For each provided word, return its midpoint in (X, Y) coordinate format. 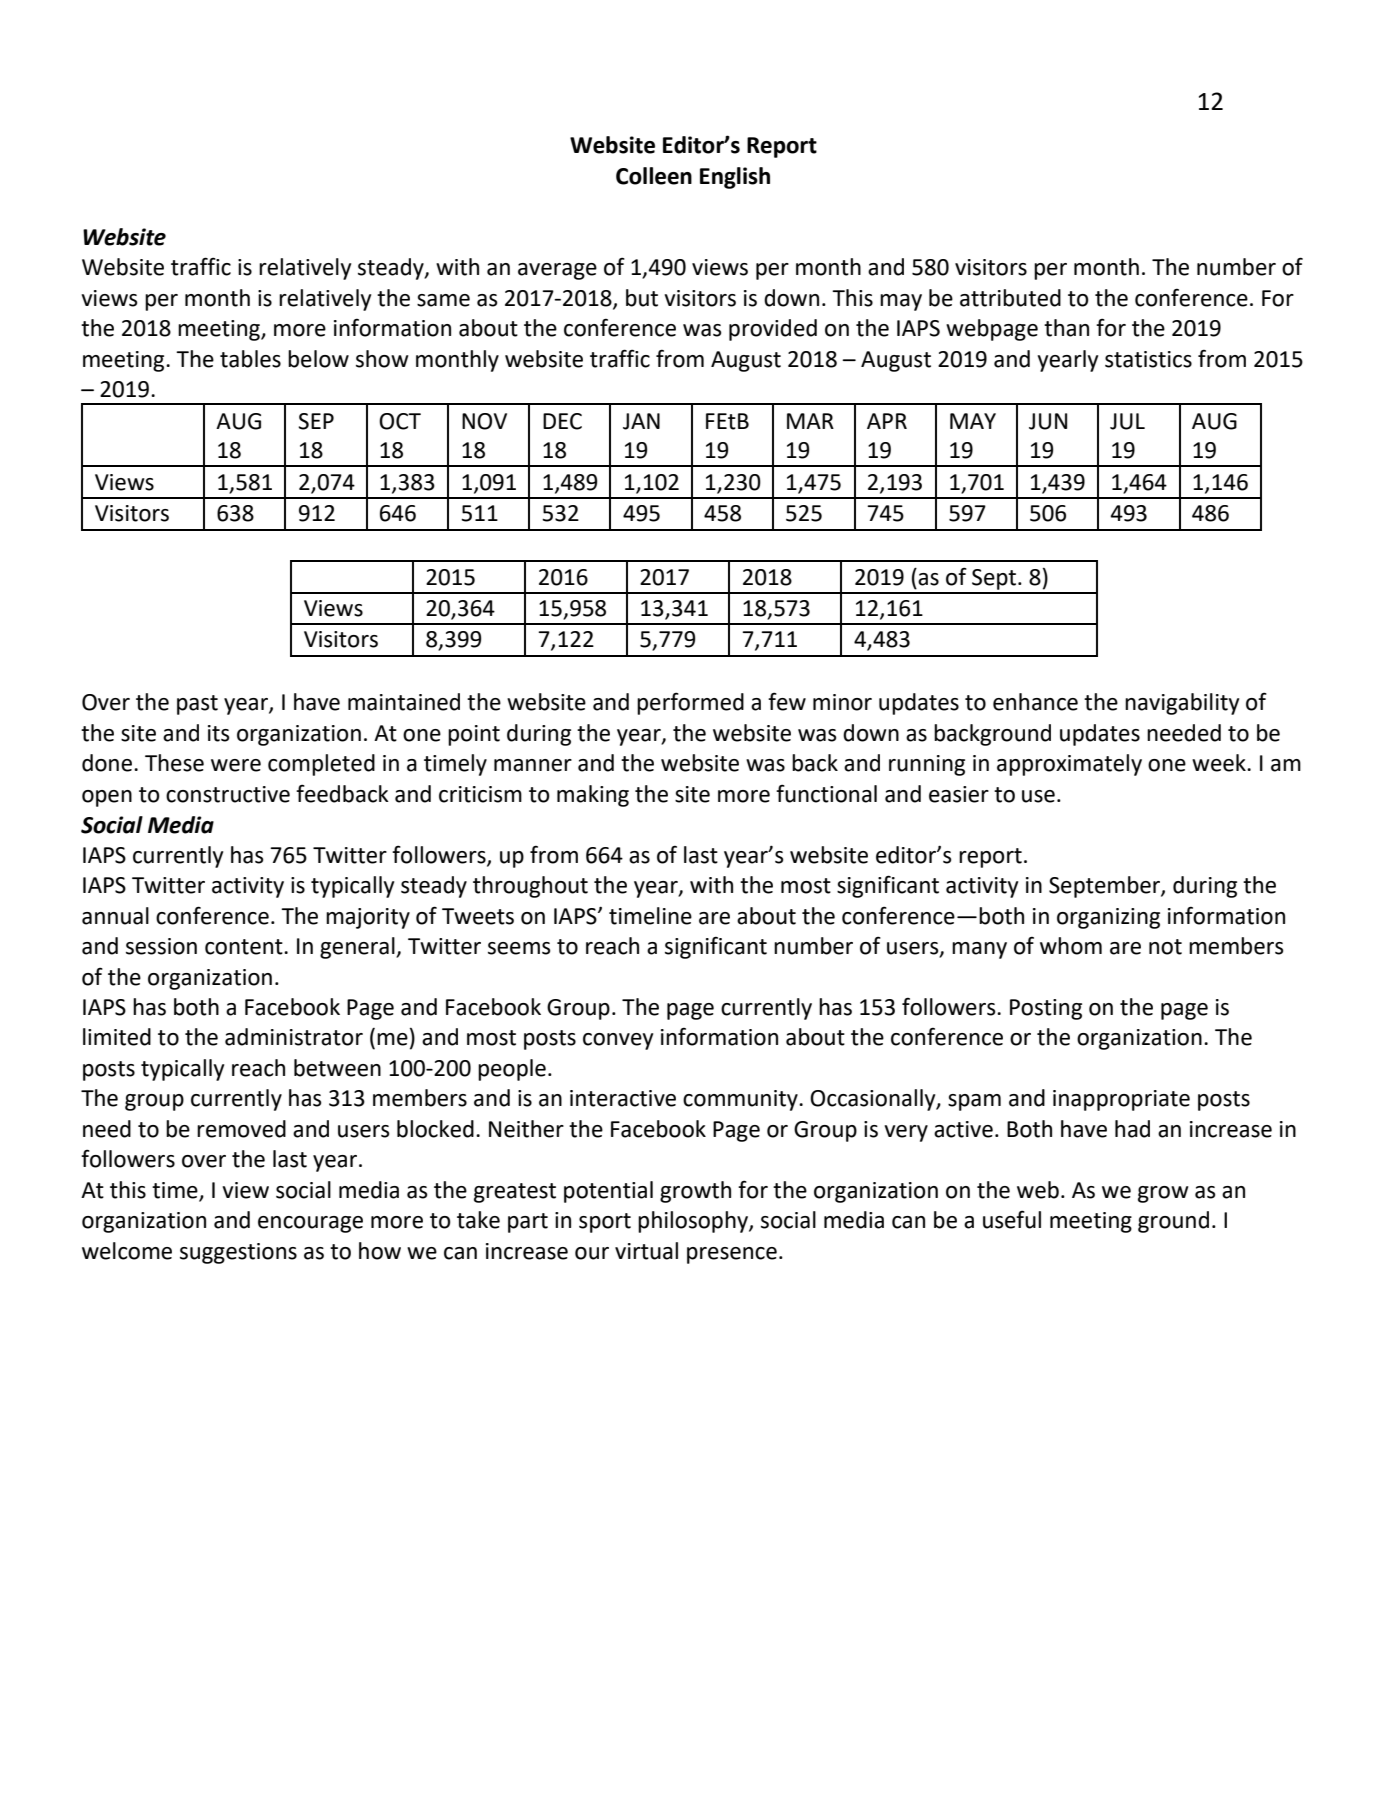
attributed (1010, 298)
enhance (1035, 702)
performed (690, 703)
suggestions (238, 1253)
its (219, 733)
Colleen (654, 176)
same (443, 300)
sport (605, 1223)
